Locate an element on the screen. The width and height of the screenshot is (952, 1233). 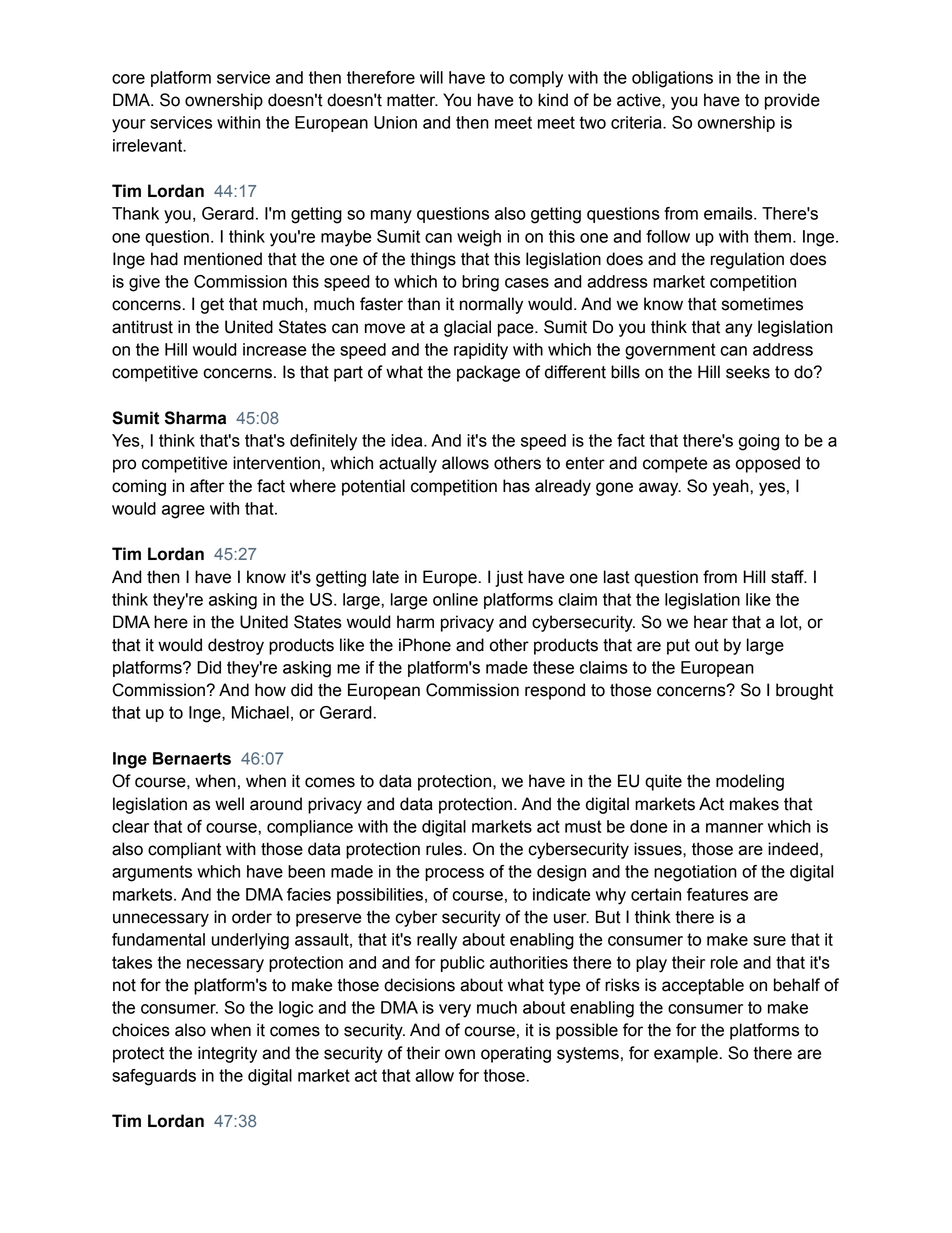
well is located at coordinates (229, 804).
